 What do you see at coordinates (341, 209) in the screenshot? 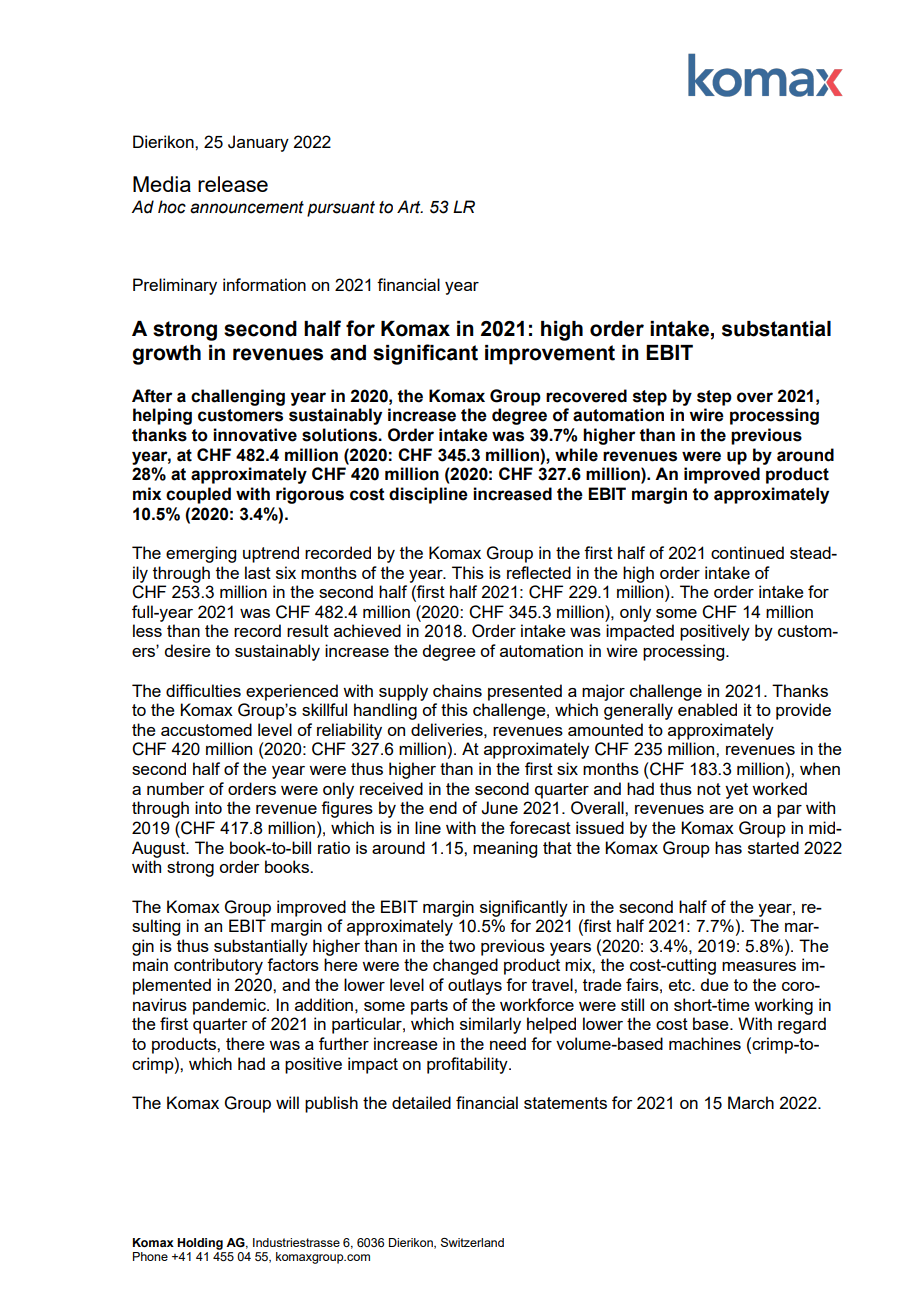
I see `pursuant` at bounding box center [341, 209].
